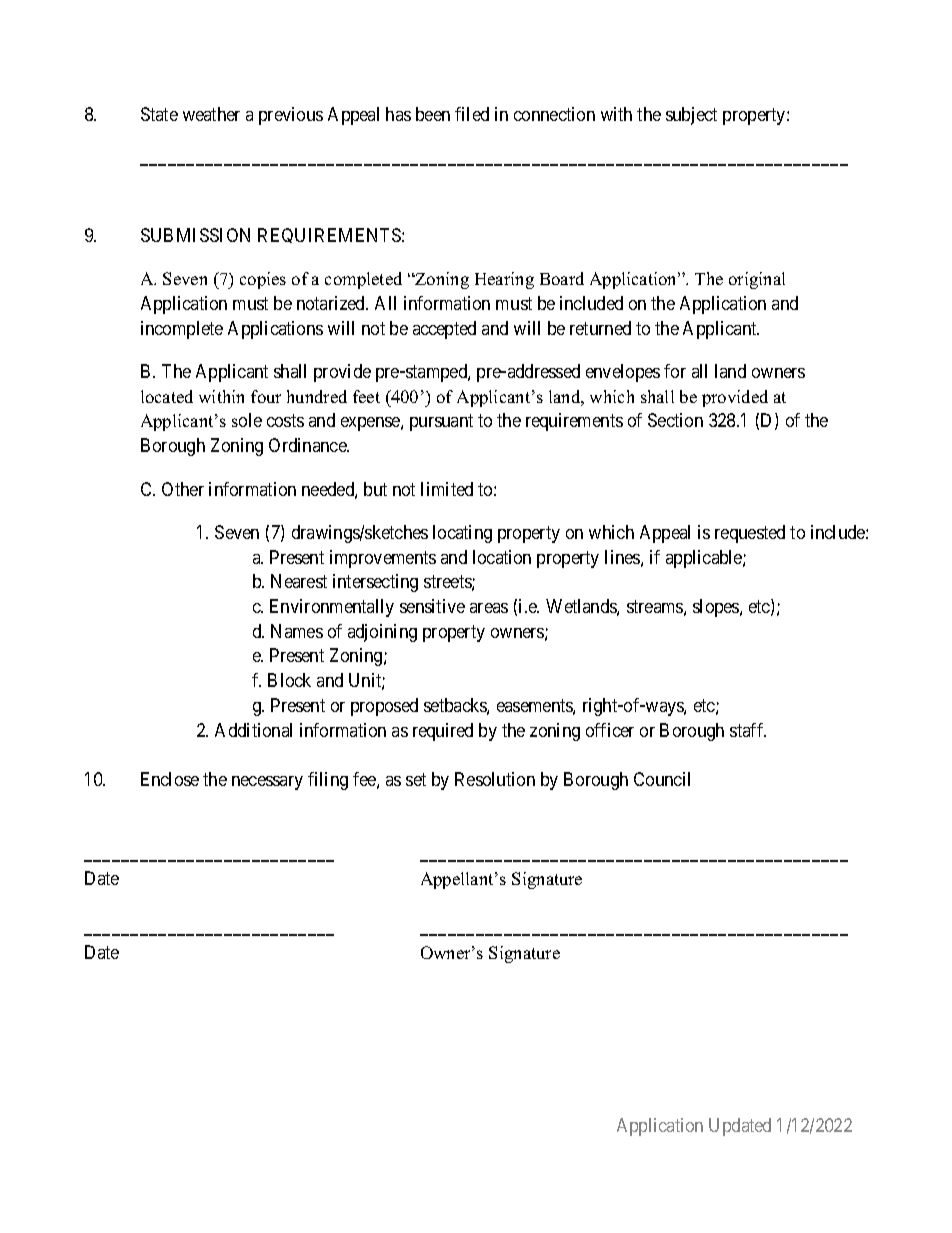  What do you see at coordinates (441, 423) in the document?
I see `pursuant` at bounding box center [441, 423].
